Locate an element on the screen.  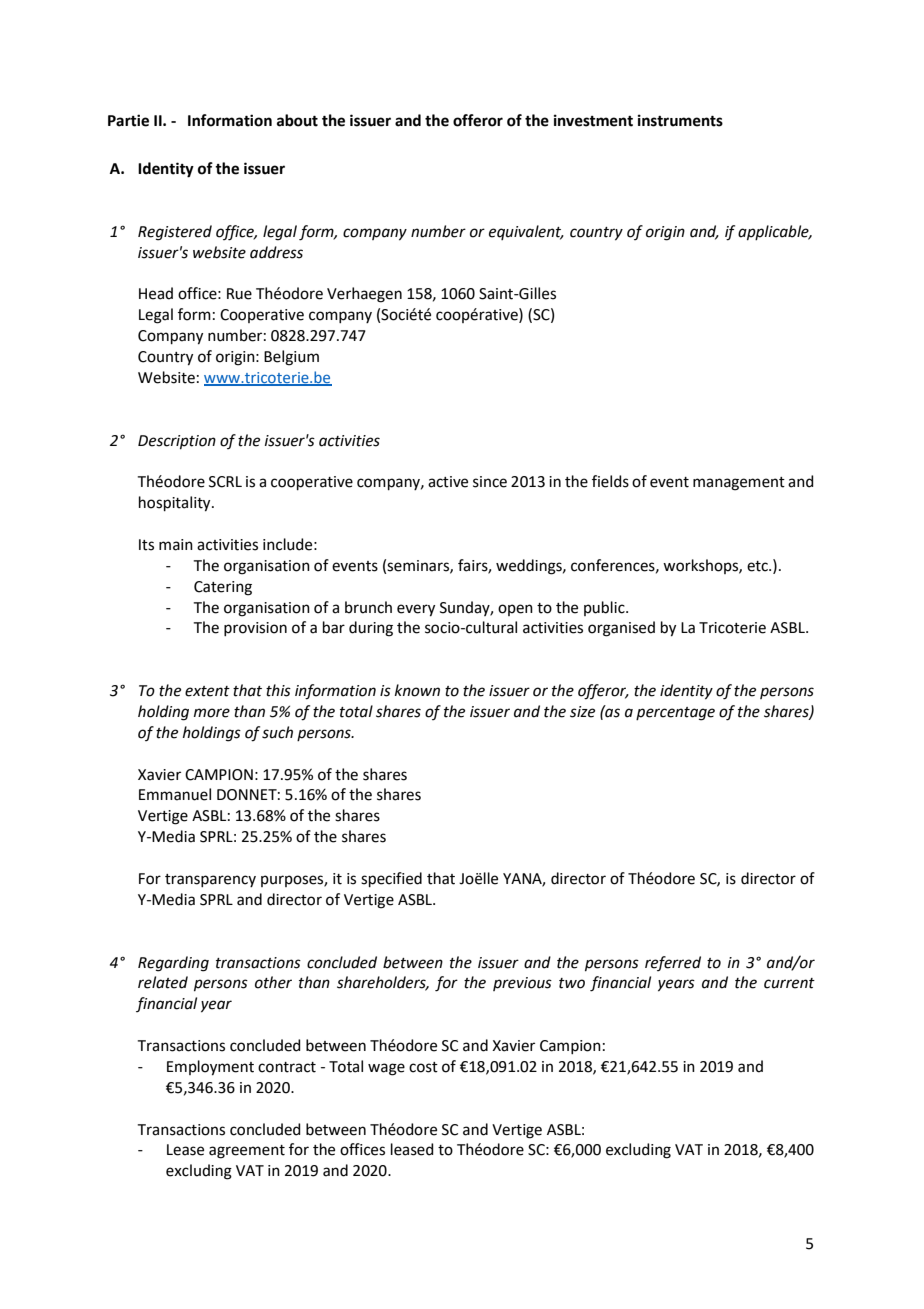
provision is located at coordinates (255, 629).
